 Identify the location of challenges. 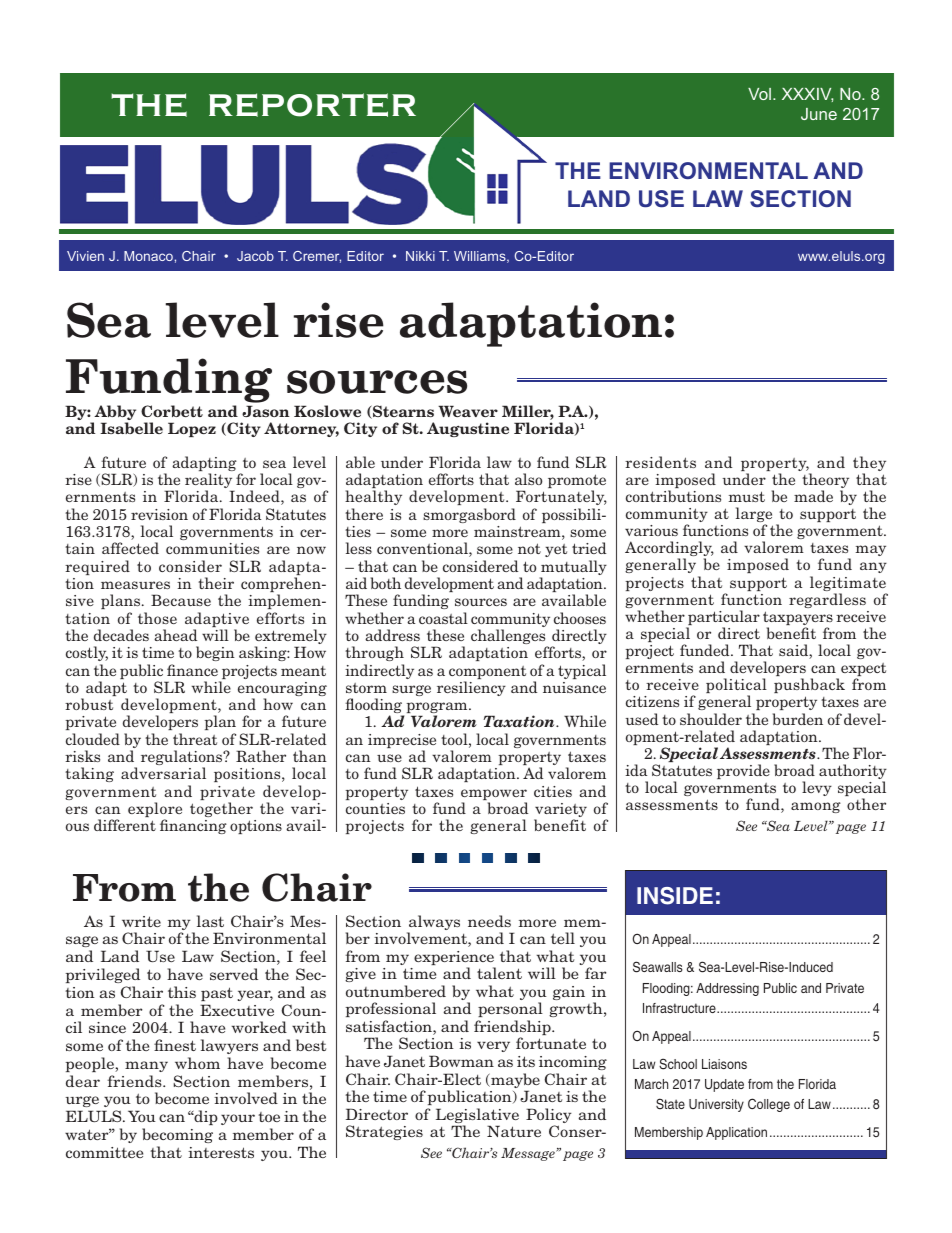
(509, 638).
